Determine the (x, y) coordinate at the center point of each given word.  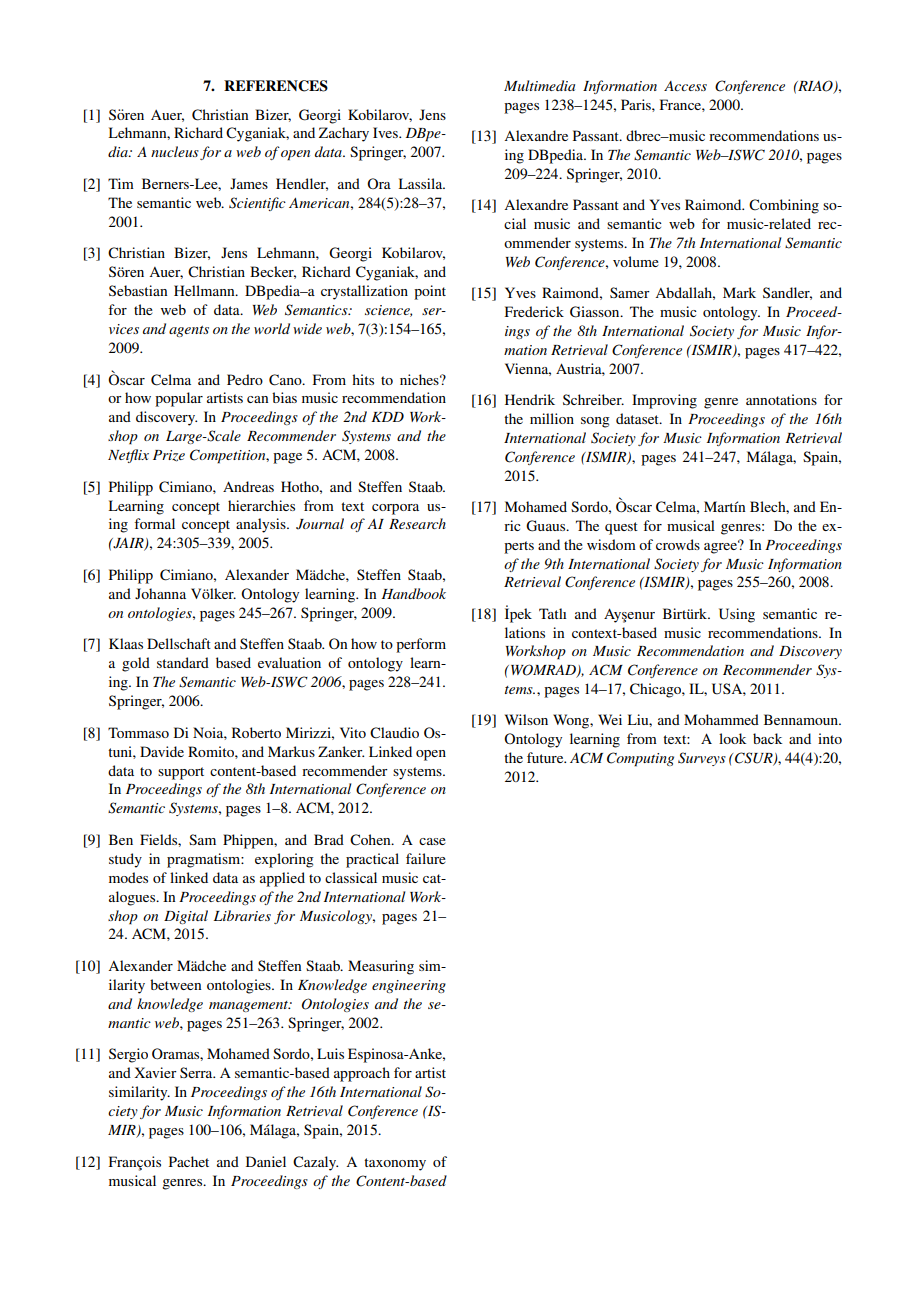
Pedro (245, 379)
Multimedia (539, 85)
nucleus (175, 151)
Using (737, 615)
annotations (781, 399)
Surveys (702, 759)
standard (183, 662)
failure (426, 858)
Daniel (266, 1161)
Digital (186, 917)
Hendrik (530, 399)
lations (525, 632)
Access (685, 86)
